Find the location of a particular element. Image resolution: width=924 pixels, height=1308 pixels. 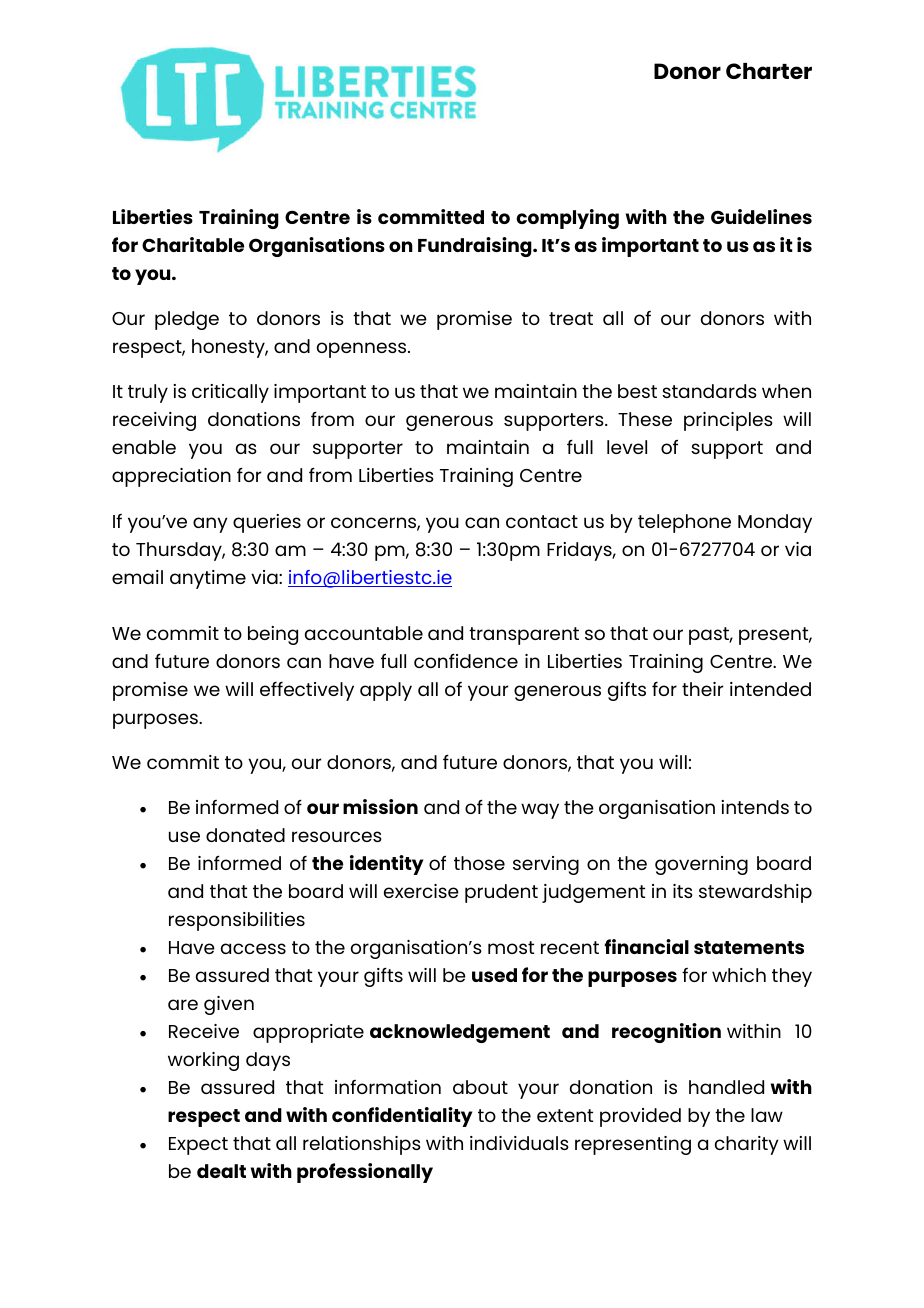

critically is located at coordinates (230, 393).
